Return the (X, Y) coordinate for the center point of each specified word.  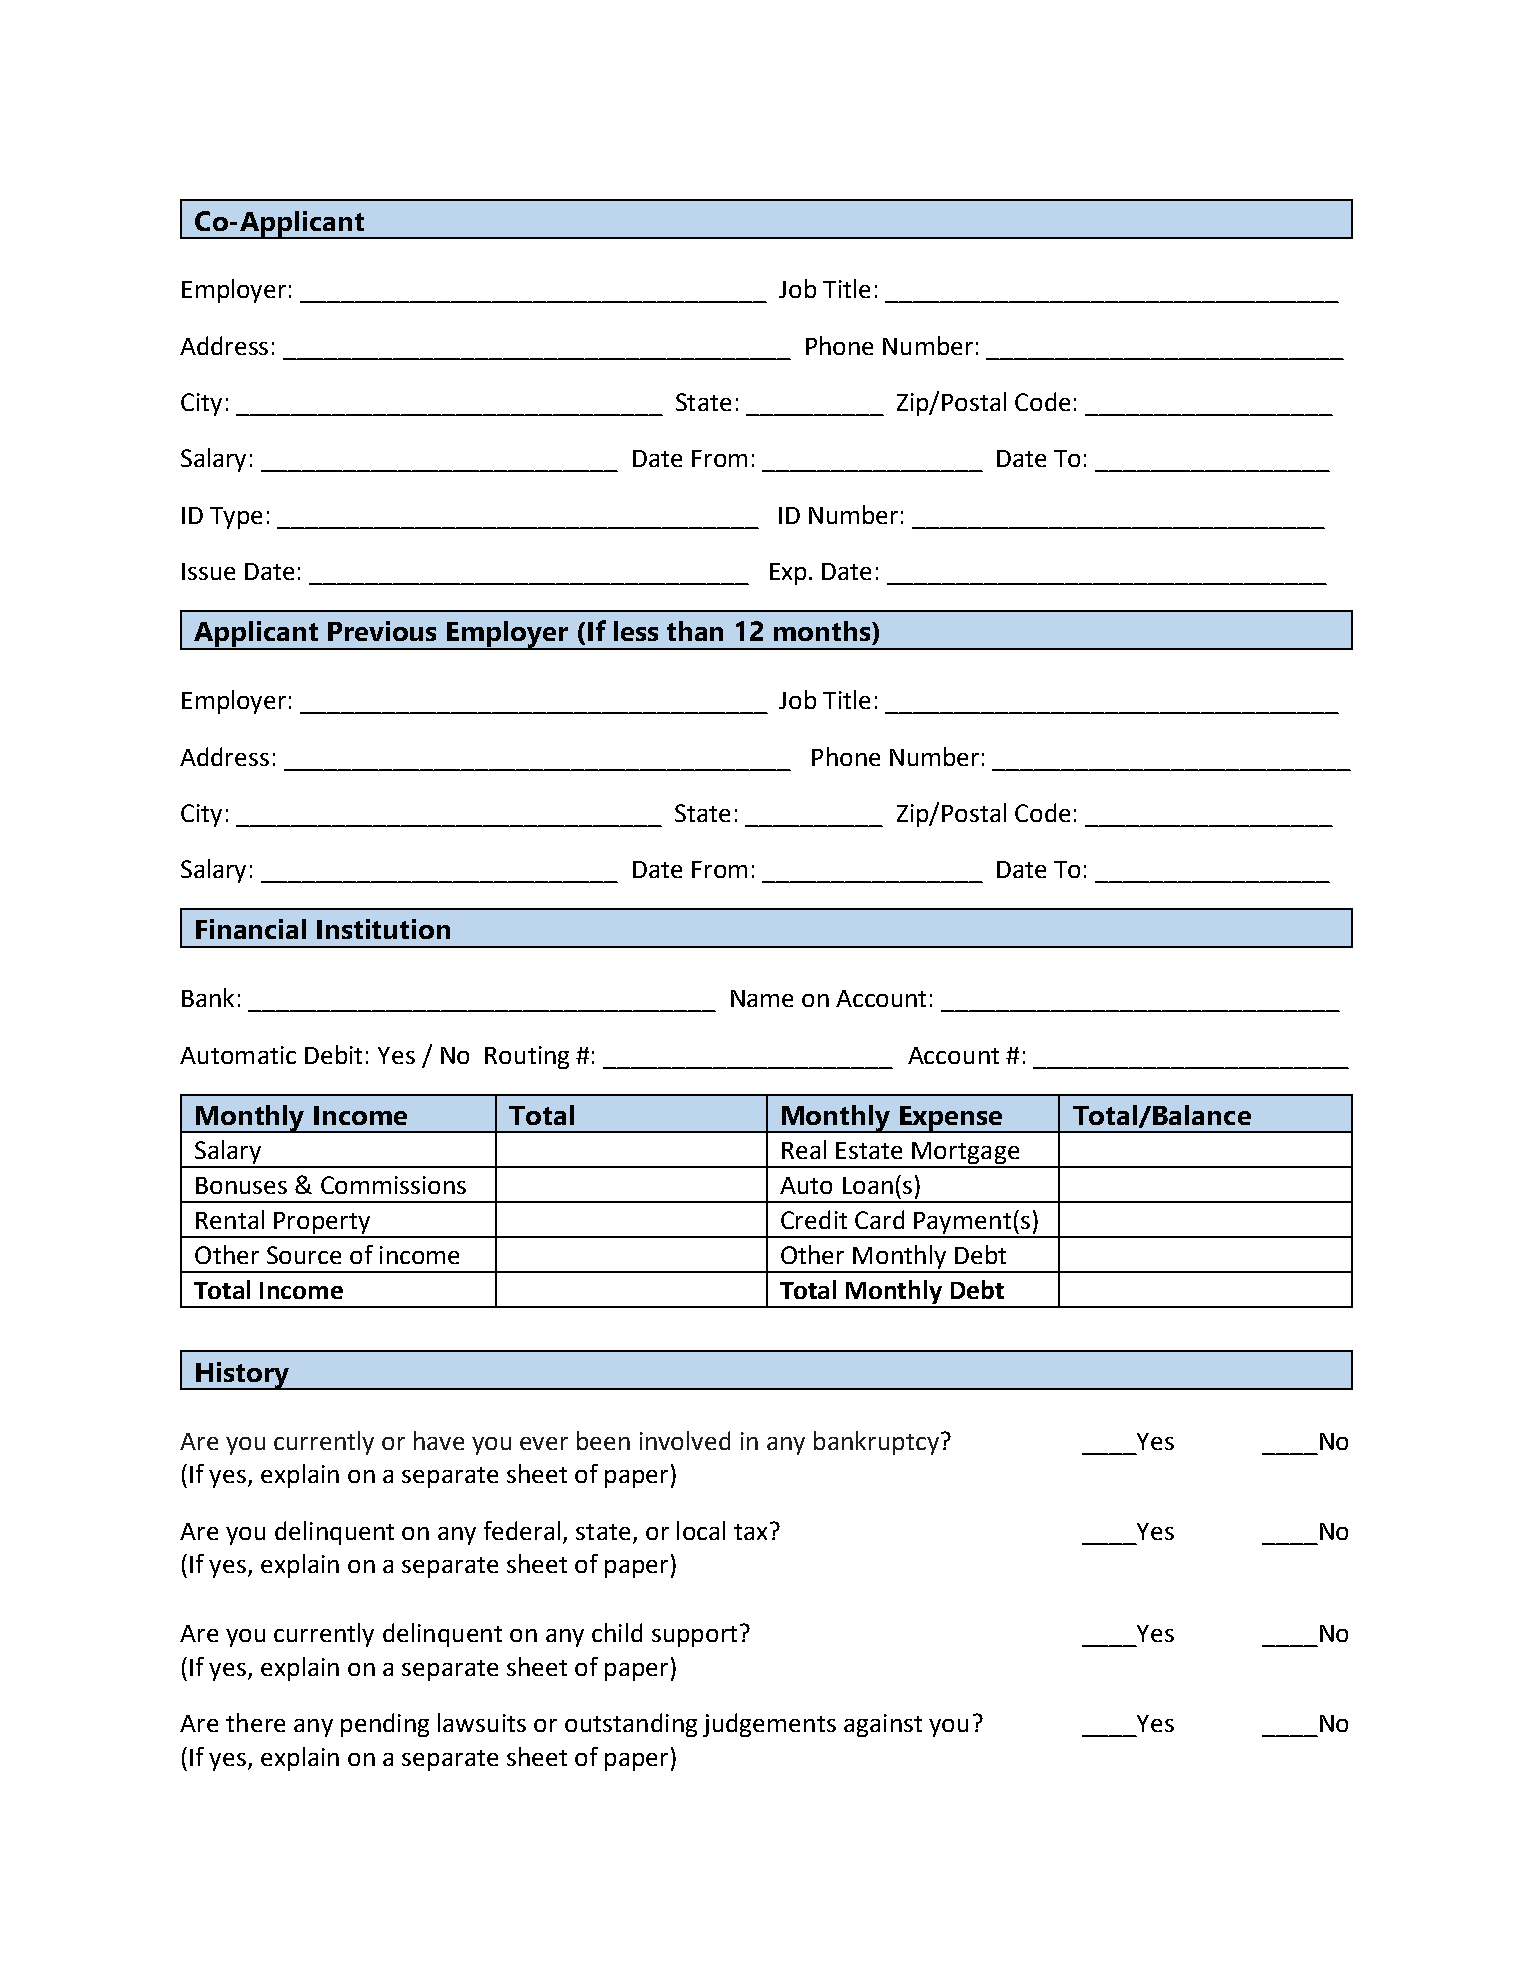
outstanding (631, 1725)
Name (762, 998)
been (603, 1440)
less (636, 631)
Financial (251, 929)
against (883, 1725)
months (823, 631)
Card (879, 1219)
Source (304, 1255)
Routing (527, 1057)
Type (236, 518)
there (255, 1722)
